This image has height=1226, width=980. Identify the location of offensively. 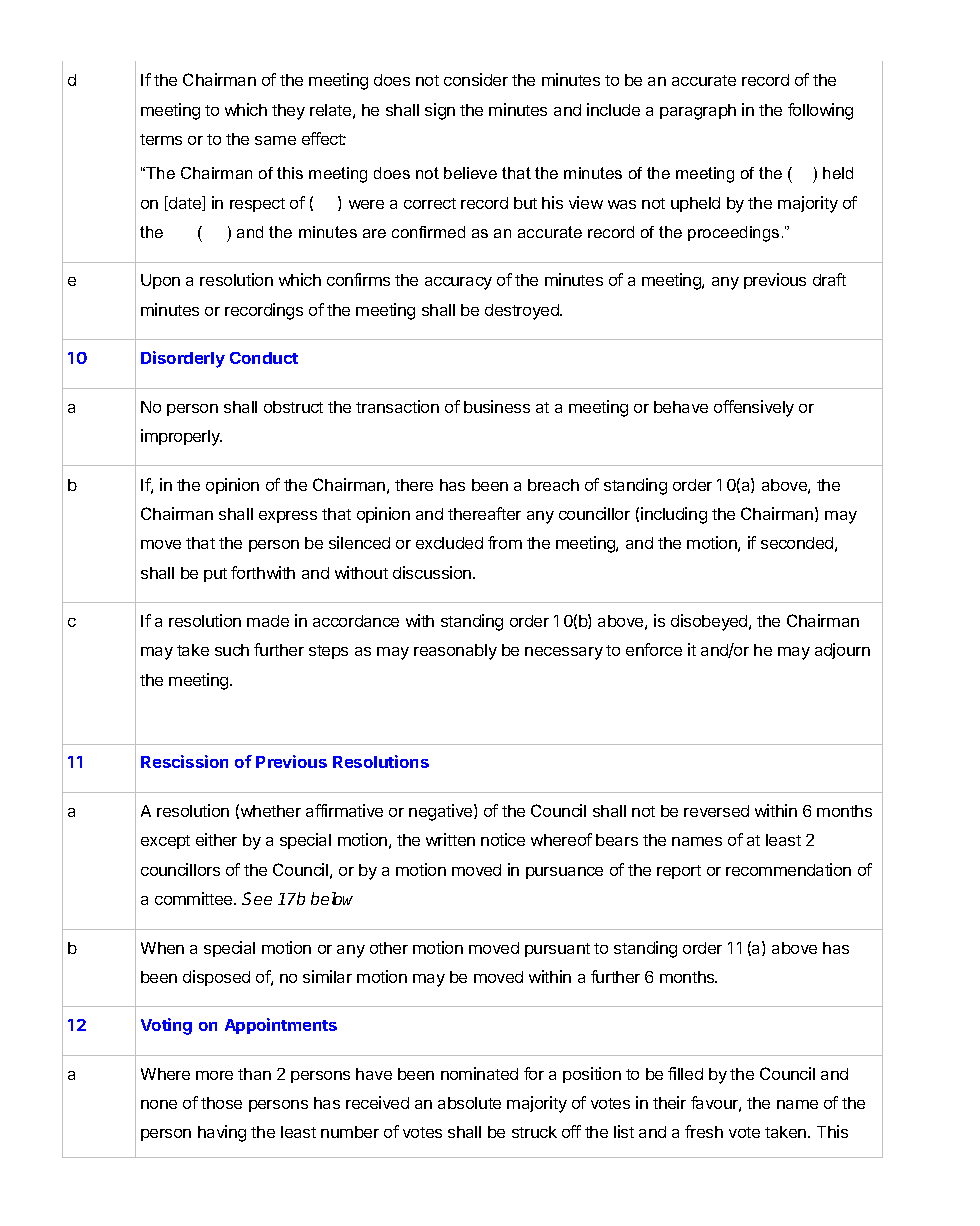
(754, 408).
